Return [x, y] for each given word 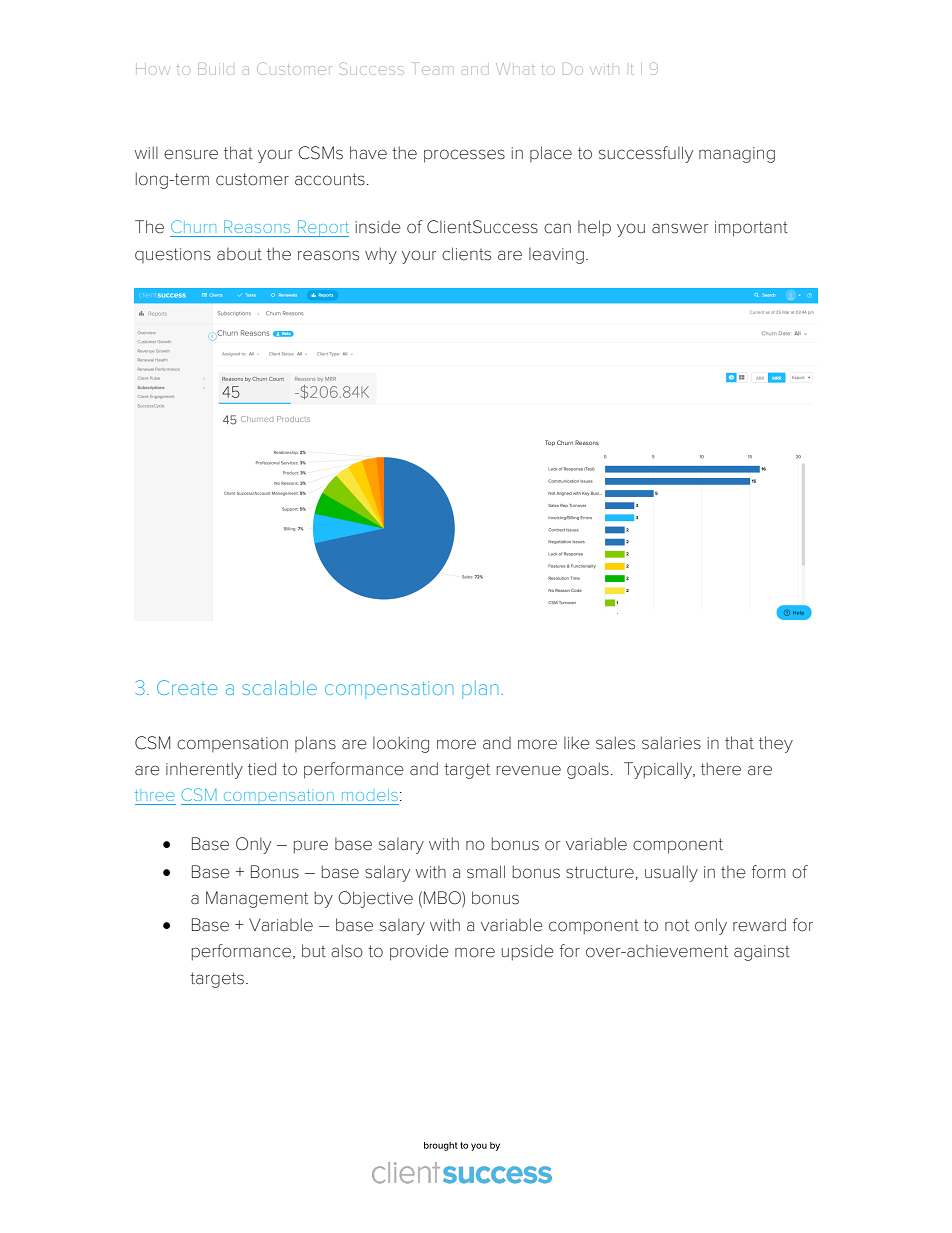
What [516, 69]
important [751, 229]
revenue [529, 770]
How [152, 70]
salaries [671, 743]
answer [680, 228]
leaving [556, 256]
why [381, 255]
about [239, 254]
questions [173, 255]
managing [737, 155]
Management [257, 899]
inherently [204, 770]
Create [187, 687]
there [721, 769]
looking [401, 744]
